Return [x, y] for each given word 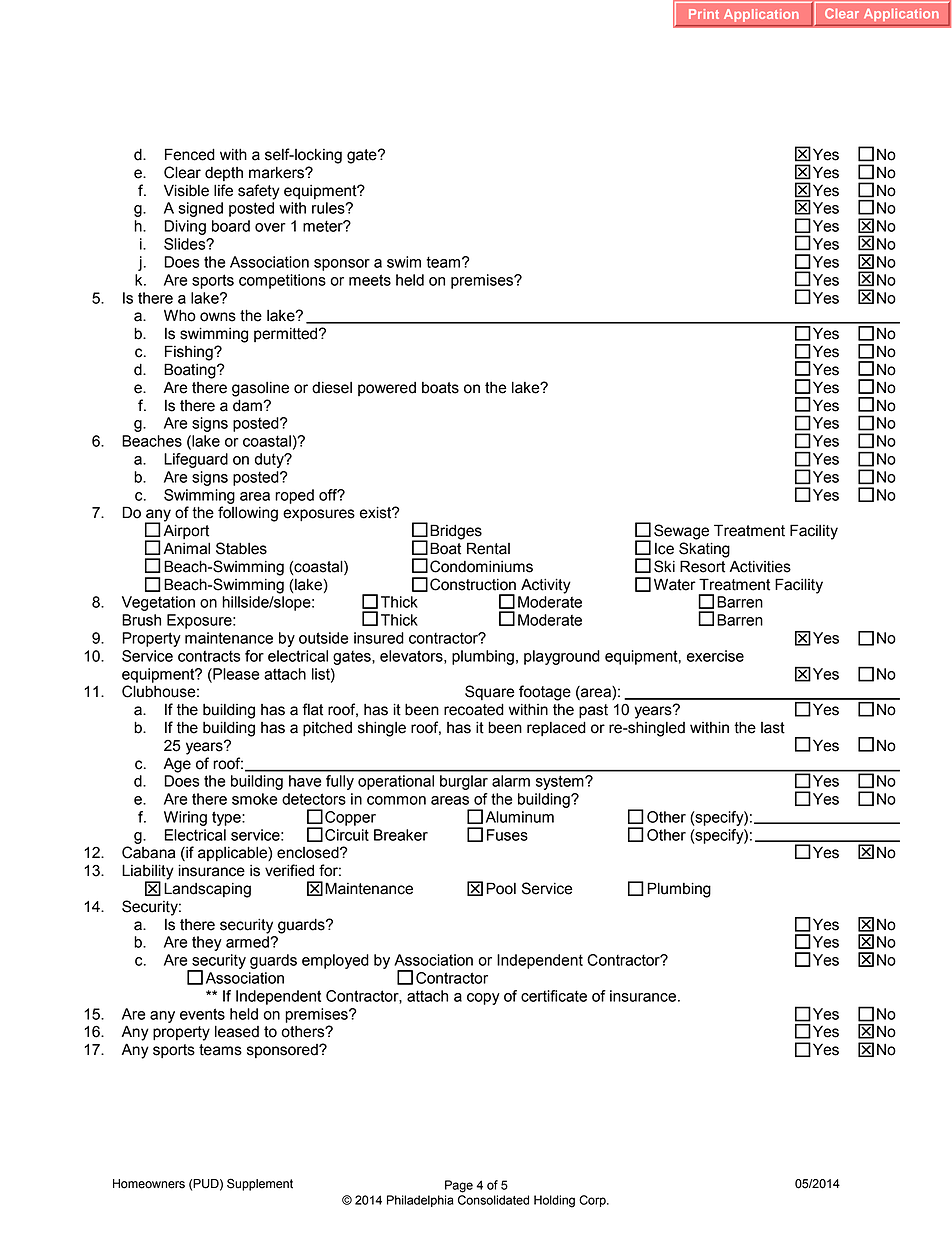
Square [490, 692]
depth [224, 174]
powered [387, 389]
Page [459, 1186]
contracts [209, 656]
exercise [715, 656]
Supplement [260, 1184]
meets [370, 280]
